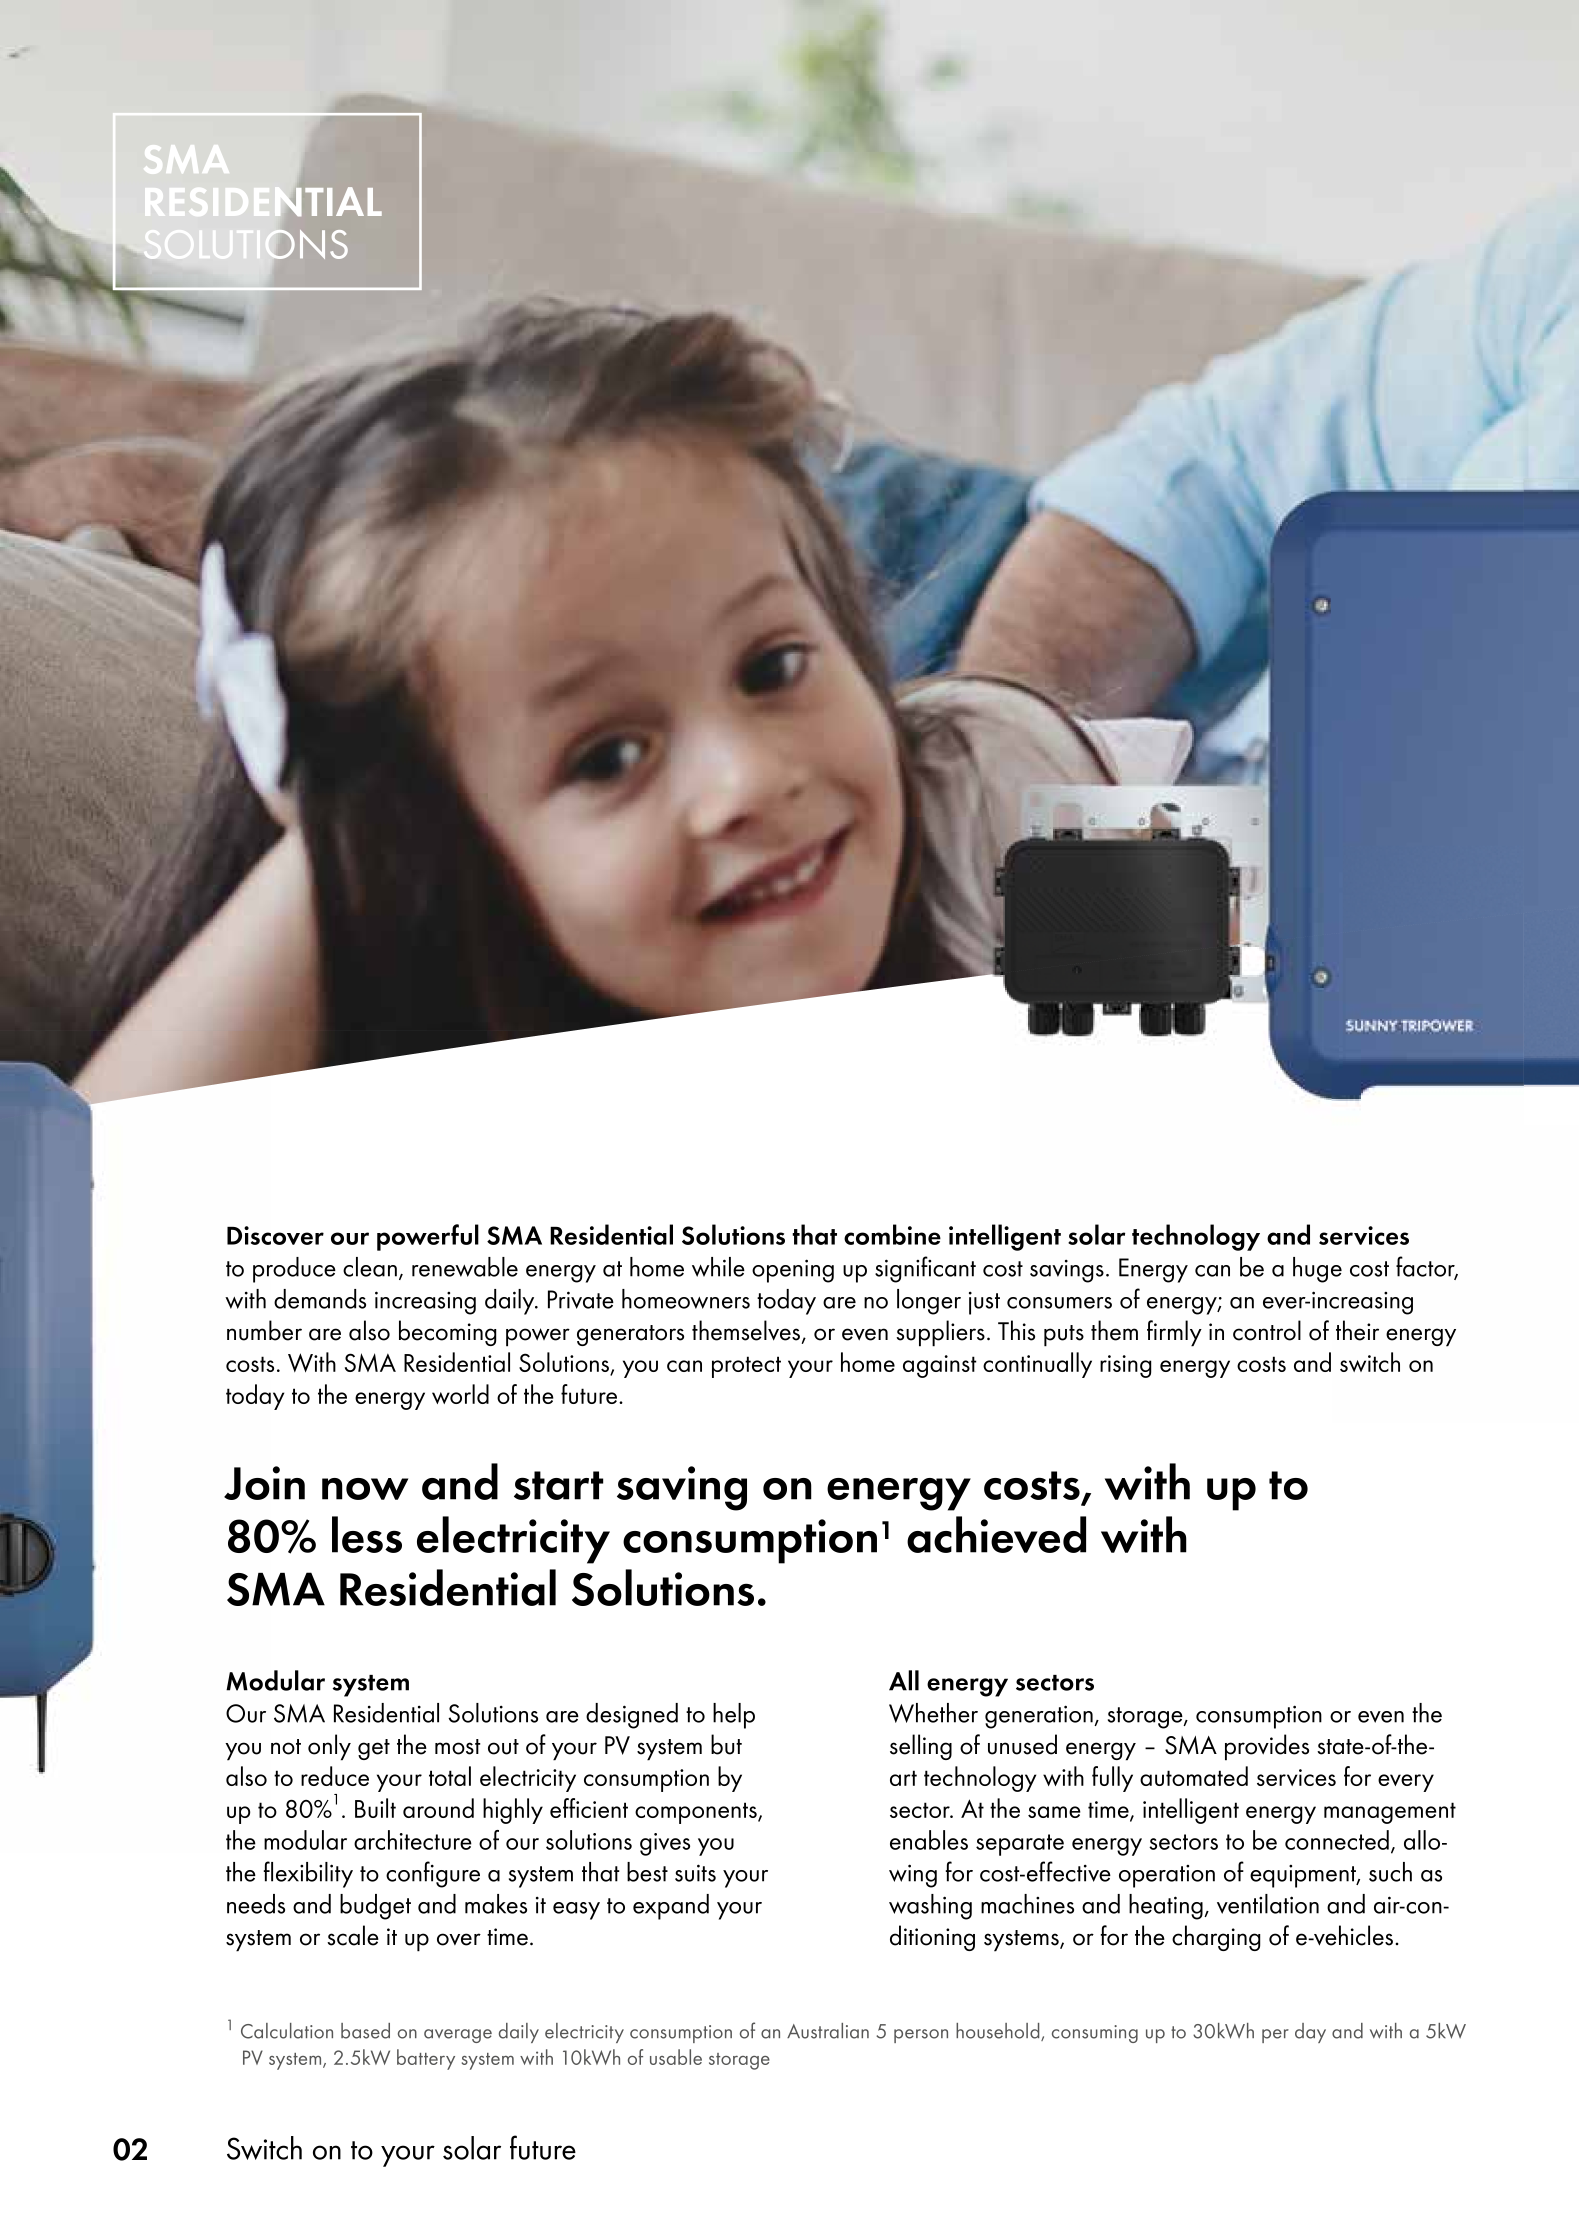  What do you see at coordinates (996, 1534) in the page?
I see `achieved` at bounding box center [996, 1534].
